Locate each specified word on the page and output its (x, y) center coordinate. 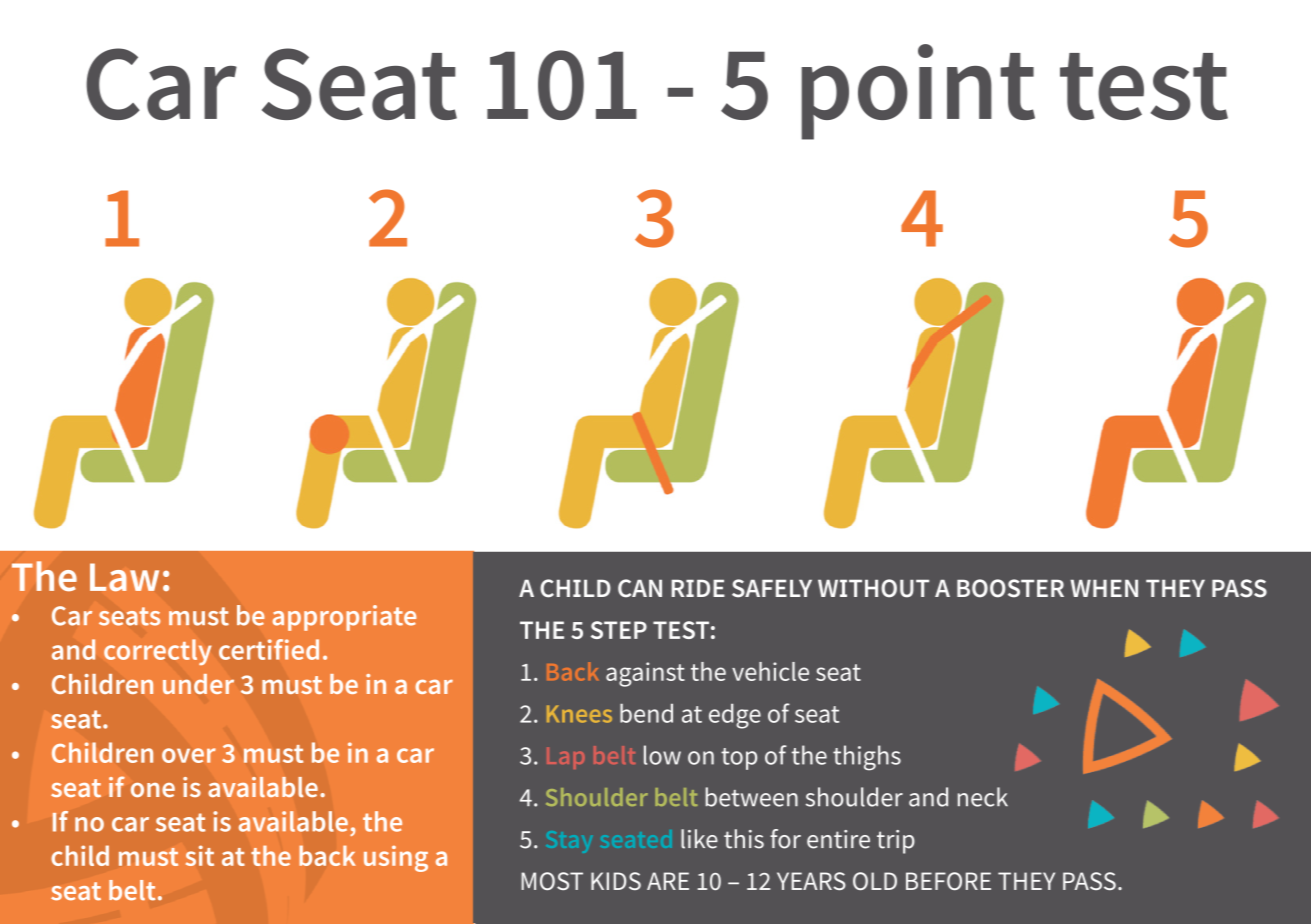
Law (124, 577)
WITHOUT (873, 588)
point (918, 92)
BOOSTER (1010, 588)
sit (200, 855)
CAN (640, 588)
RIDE (698, 588)
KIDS (616, 881)
